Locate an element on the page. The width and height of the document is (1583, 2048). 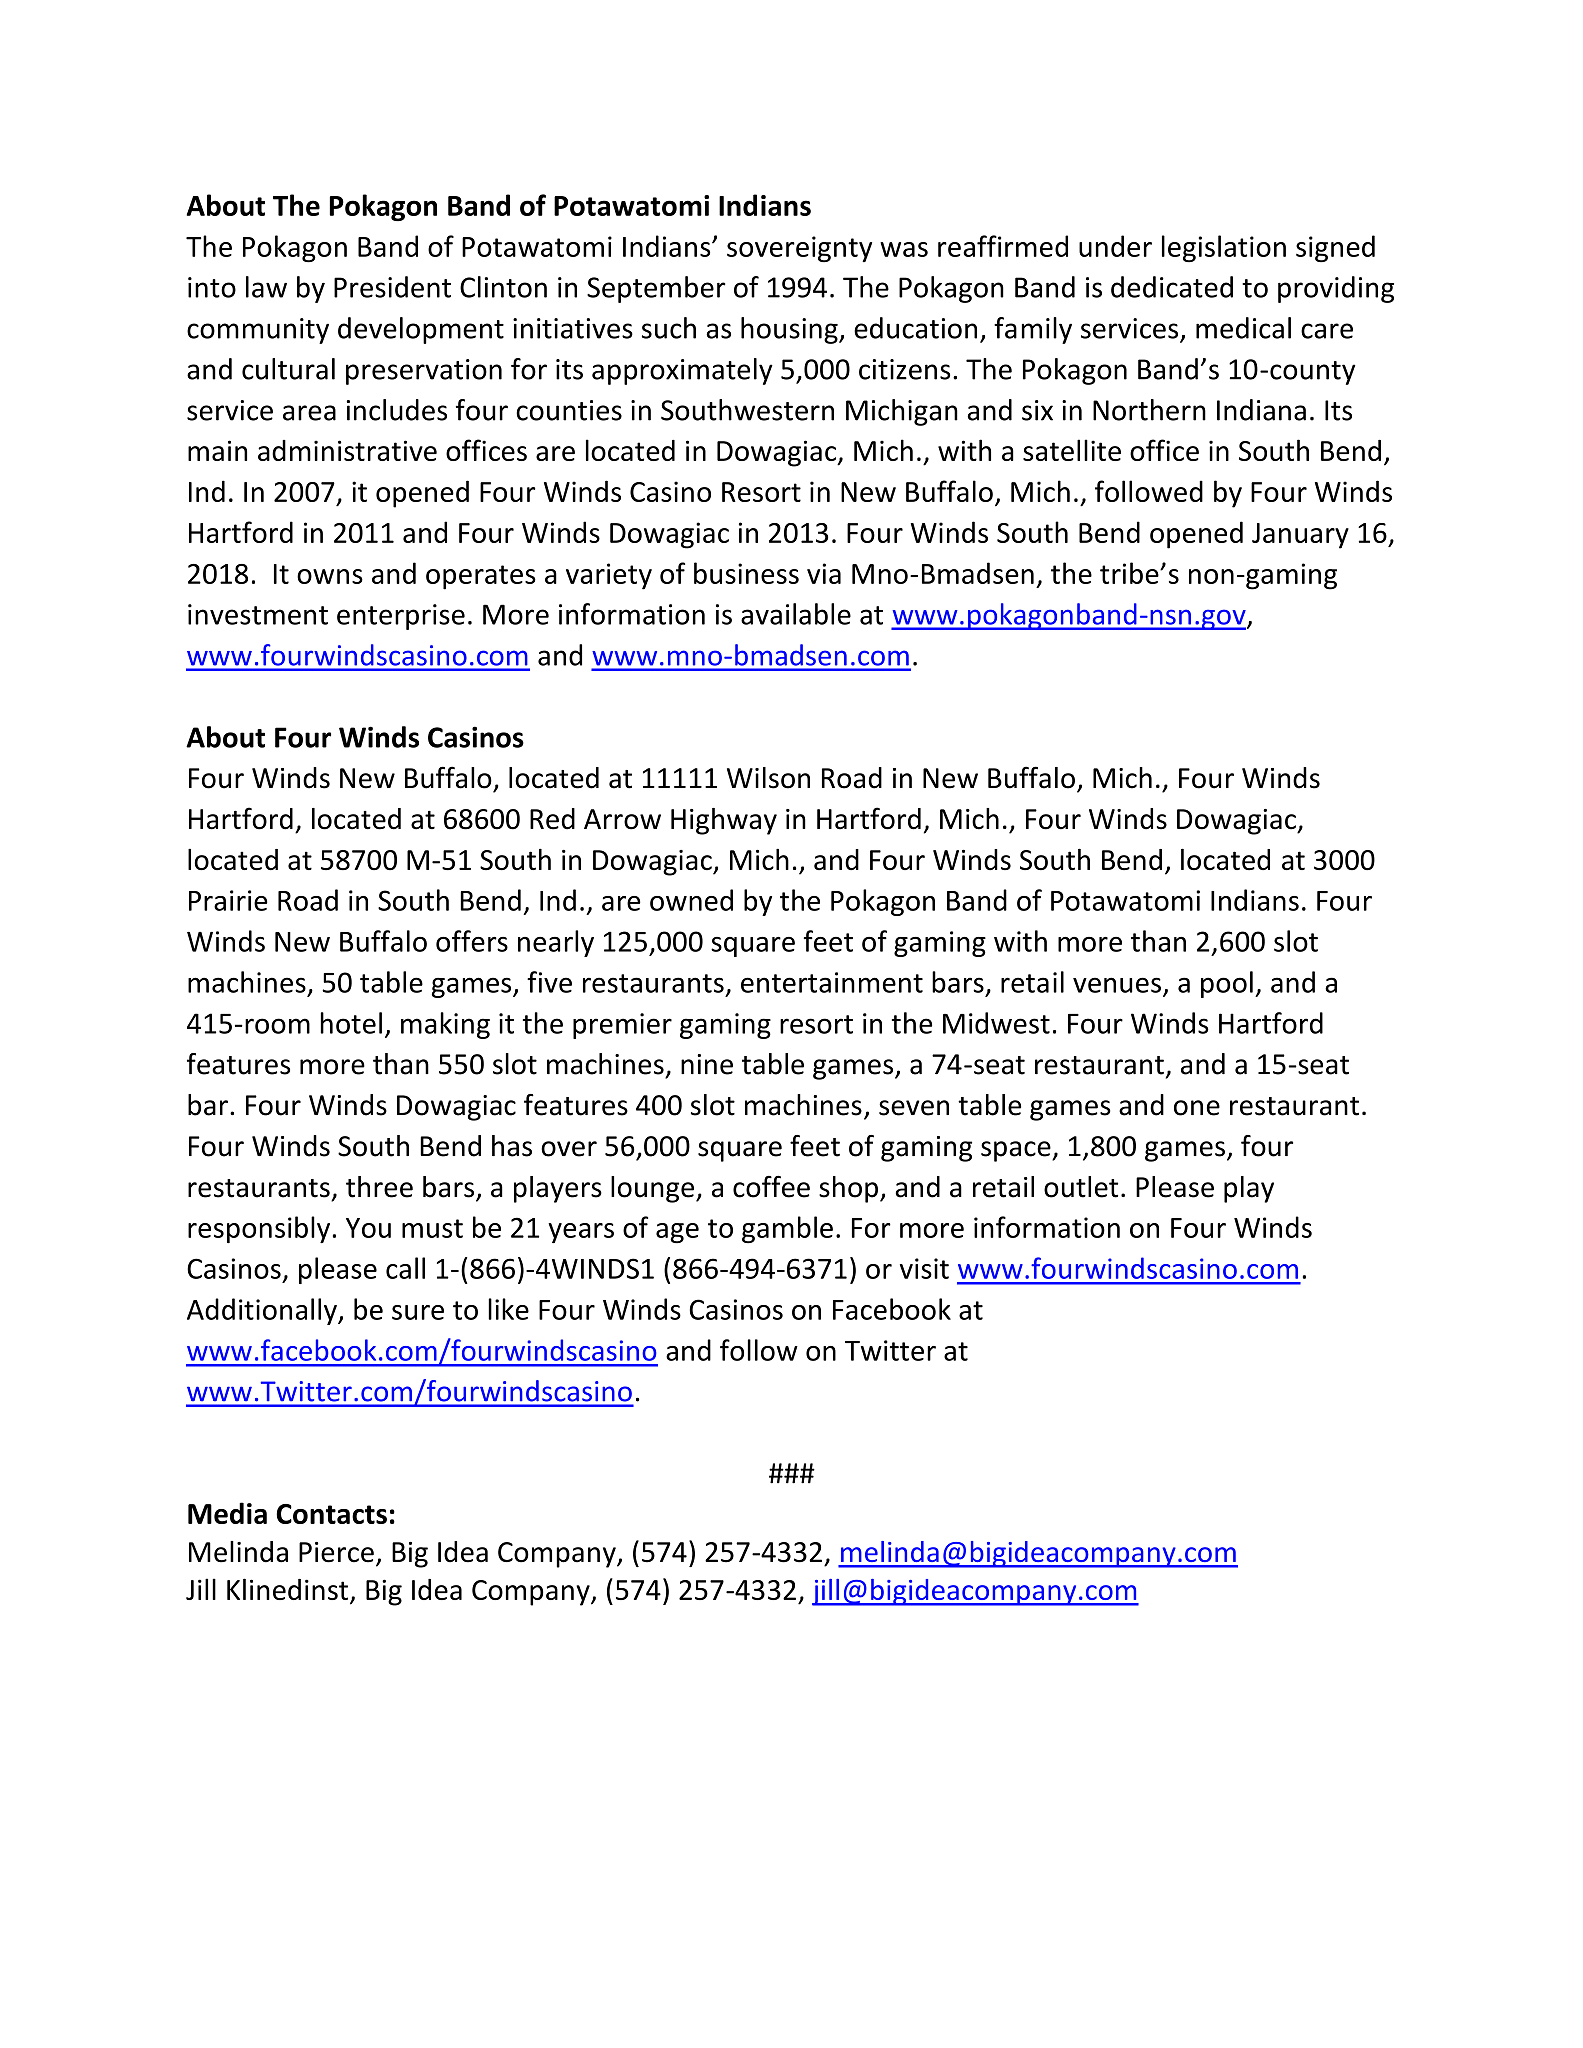
business is located at coordinates (746, 573).
